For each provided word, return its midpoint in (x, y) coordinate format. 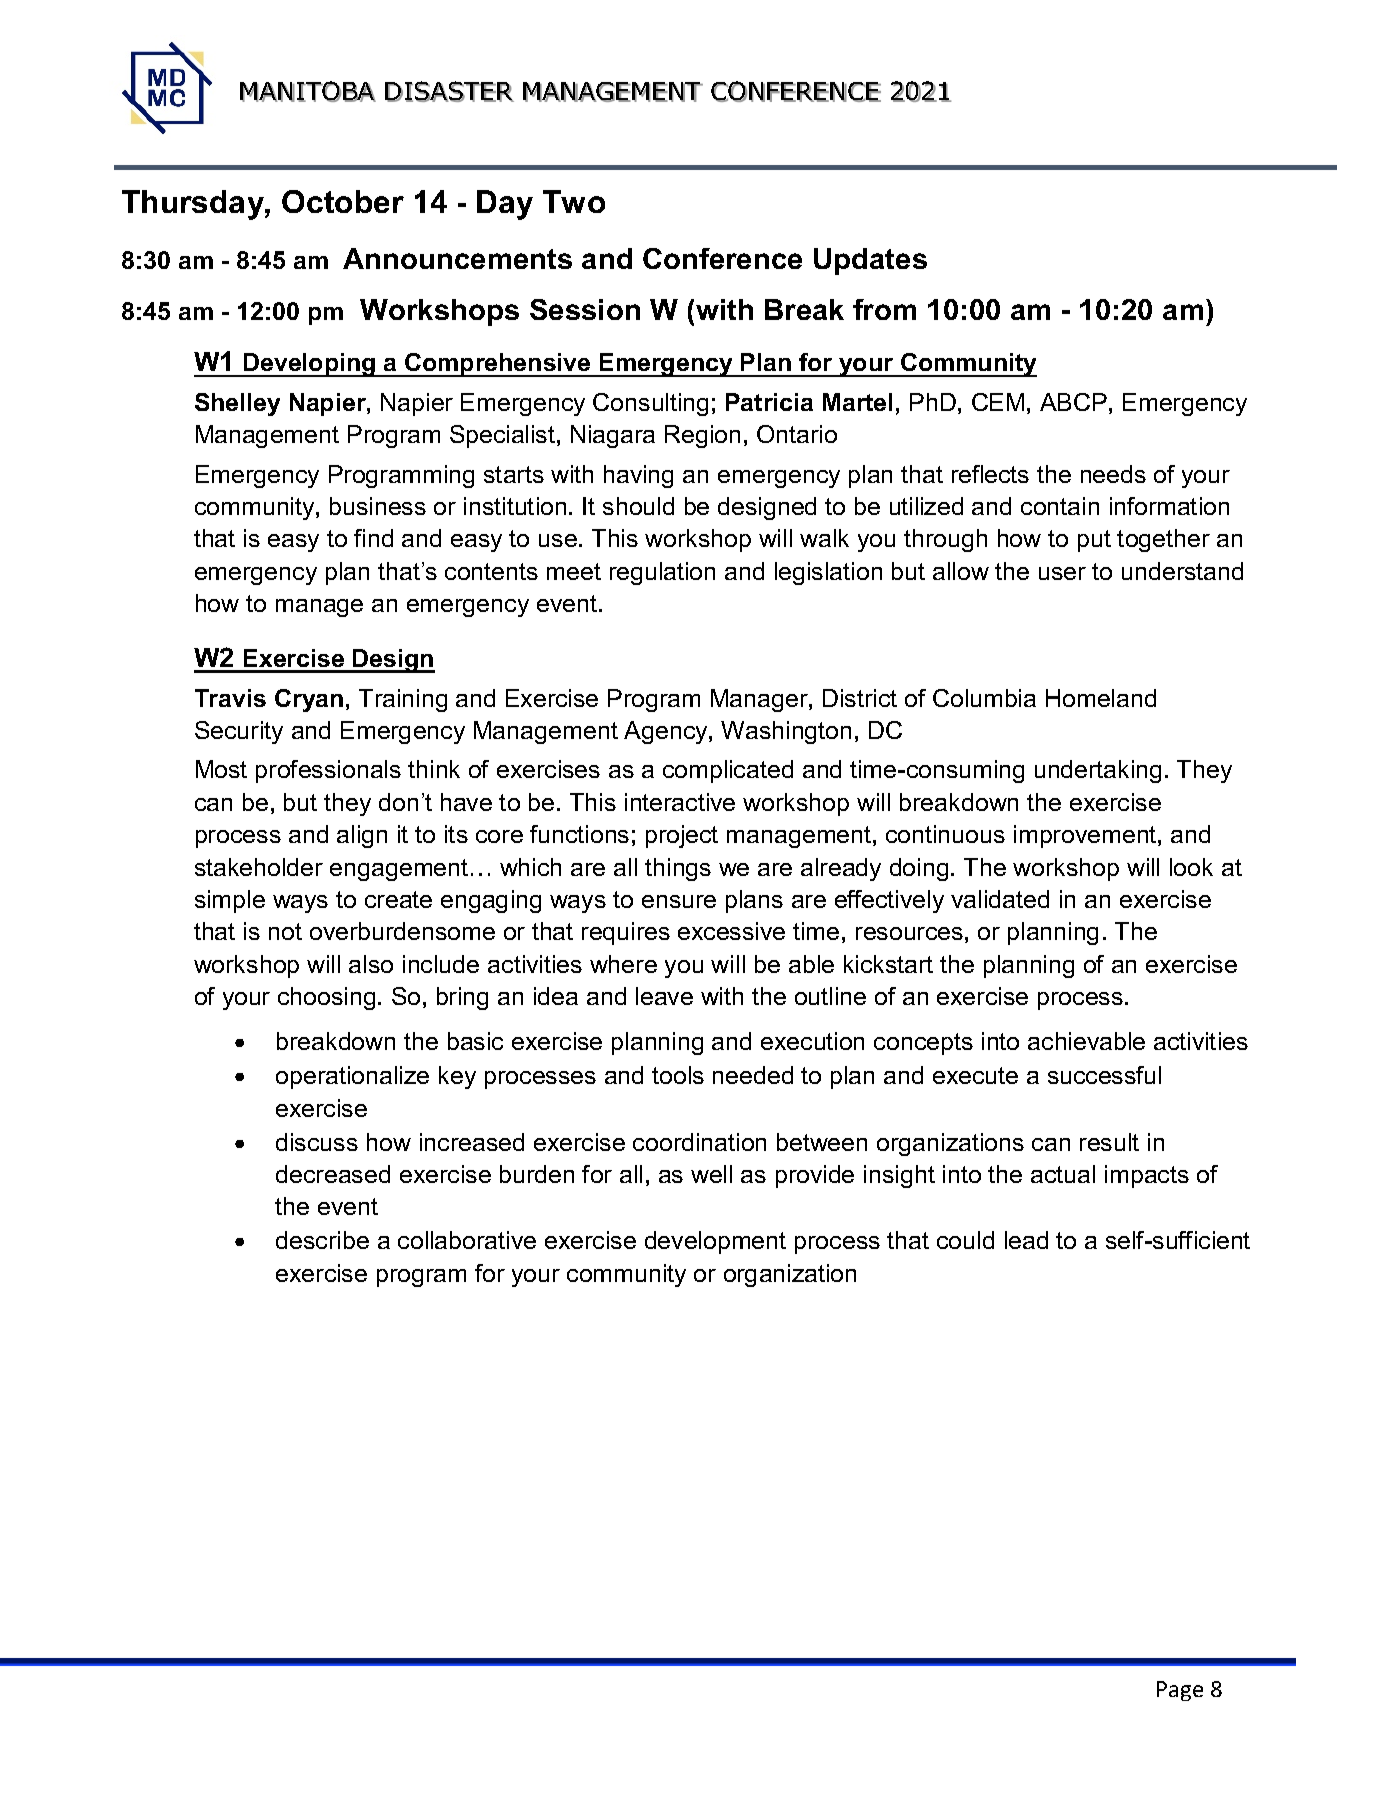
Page (1180, 1691)
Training (403, 700)
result (1109, 1142)
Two (574, 201)
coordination (699, 1142)
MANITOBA (308, 91)
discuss (317, 1142)
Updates (870, 261)
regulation (662, 573)
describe (322, 1240)
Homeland (1101, 698)
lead (1026, 1240)
